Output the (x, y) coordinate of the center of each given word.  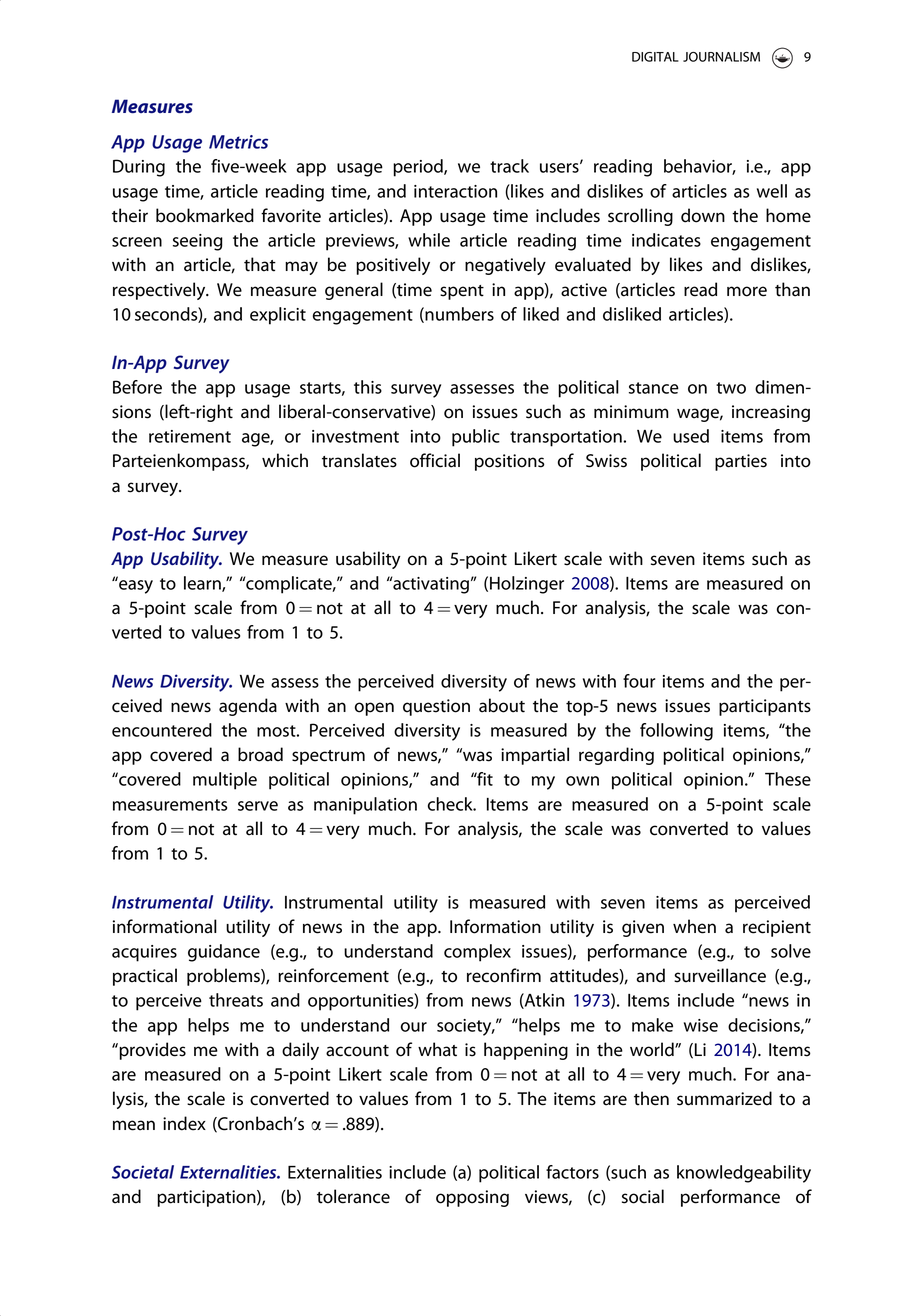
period (419, 168)
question (436, 707)
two (731, 388)
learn (203, 584)
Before (137, 387)
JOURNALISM (721, 57)
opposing (472, 1198)
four (639, 681)
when (694, 926)
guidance (224, 953)
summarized (724, 1098)
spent (462, 292)
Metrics (238, 142)
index (184, 1123)
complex (477, 953)
